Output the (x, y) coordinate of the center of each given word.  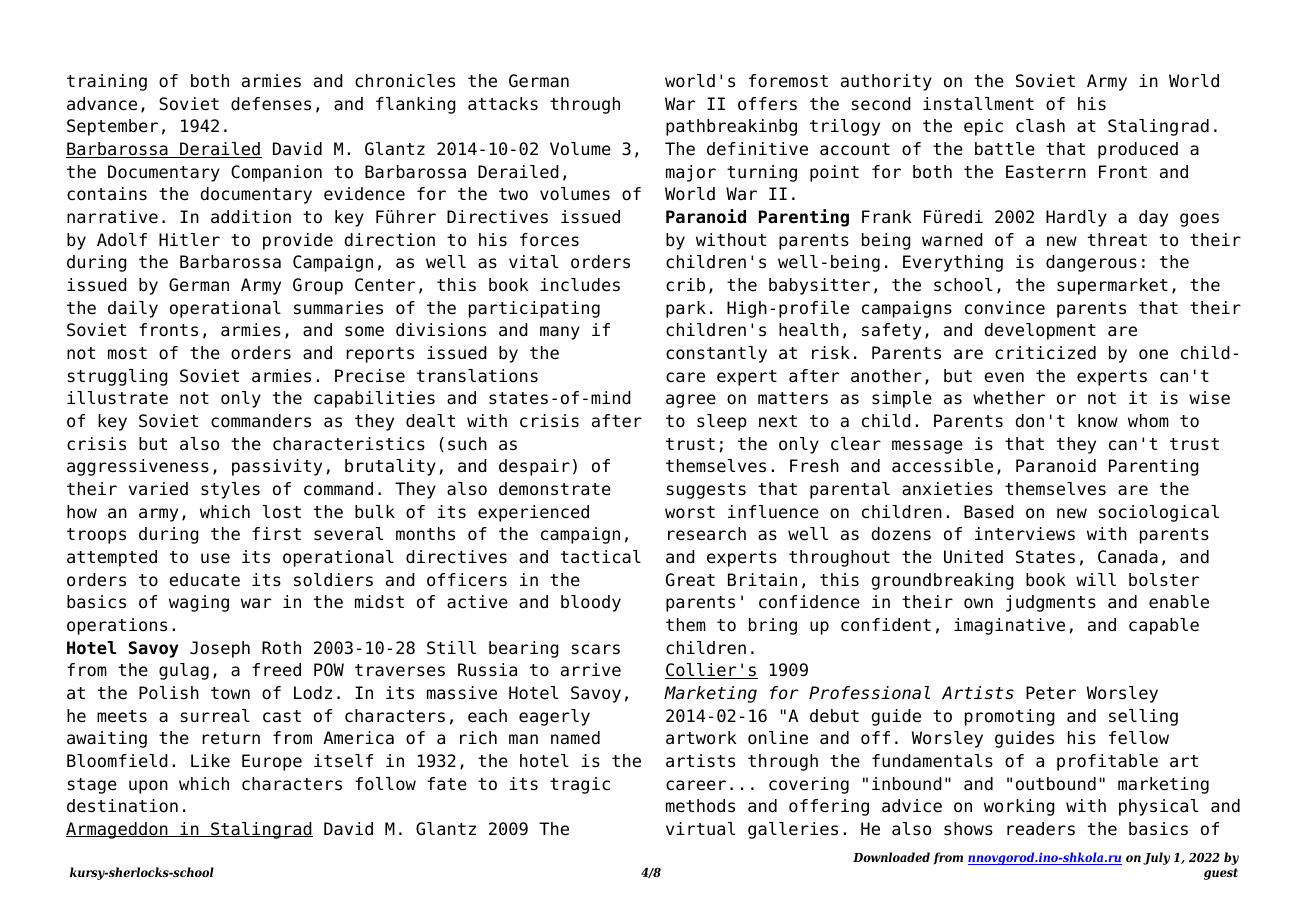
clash (1040, 126)
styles (230, 490)
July (1156, 858)
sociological (1158, 513)
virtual (700, 829)
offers (767, 104)
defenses (271, 104)
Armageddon (118, 830)
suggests (706, 491)
